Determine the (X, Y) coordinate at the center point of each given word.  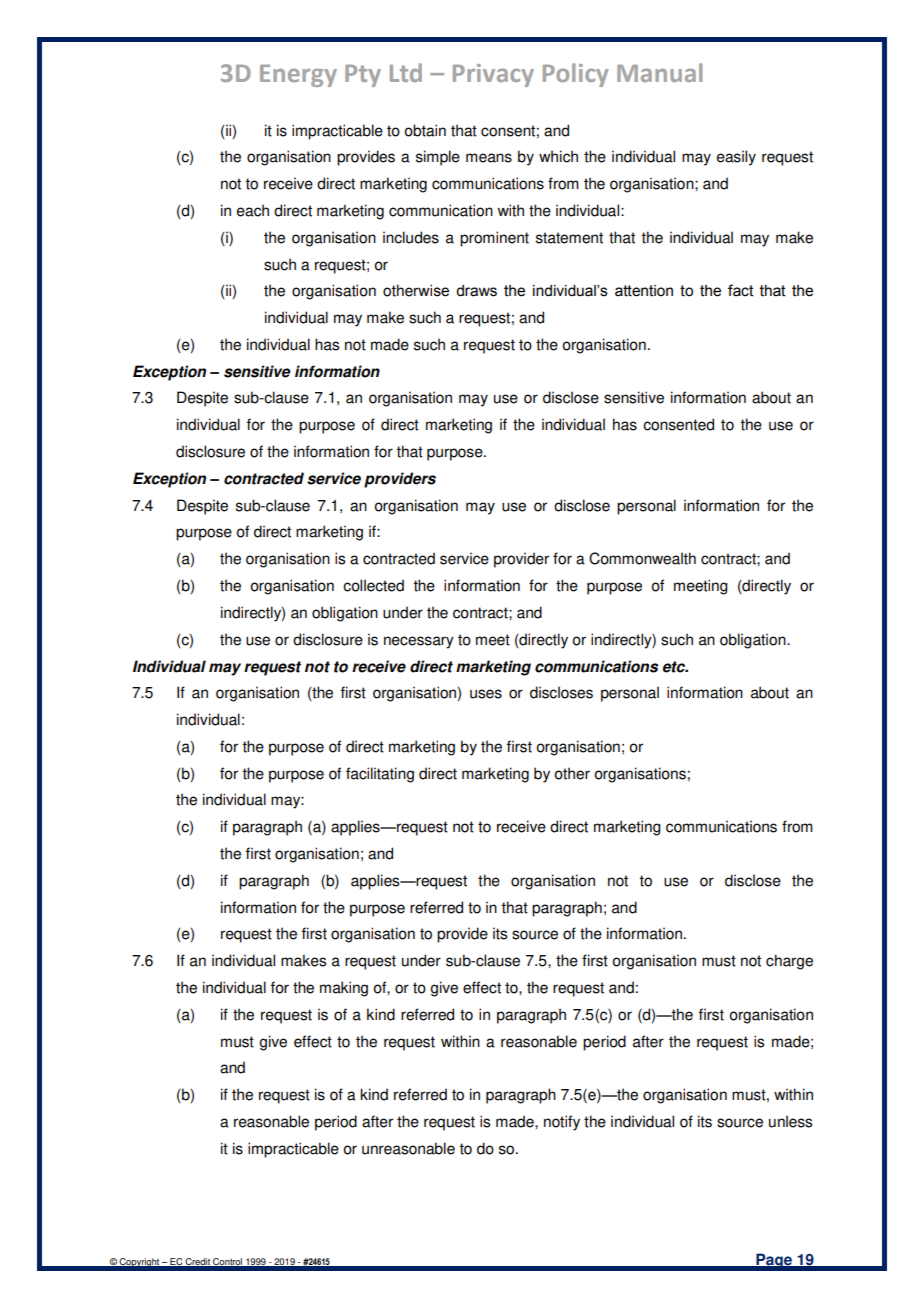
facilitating (380, 775)
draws (476, 291)
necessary (419, 642)
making (344, 989)
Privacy (493, 75)
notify (562, 1123)
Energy (298, 76)
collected (373, 585)
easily (736, 158)
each (253, 210)
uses (486, 694)
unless (790, 1121)
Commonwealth (642, 558)
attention (644, 291)
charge (789, 962)
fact (741, 290)
